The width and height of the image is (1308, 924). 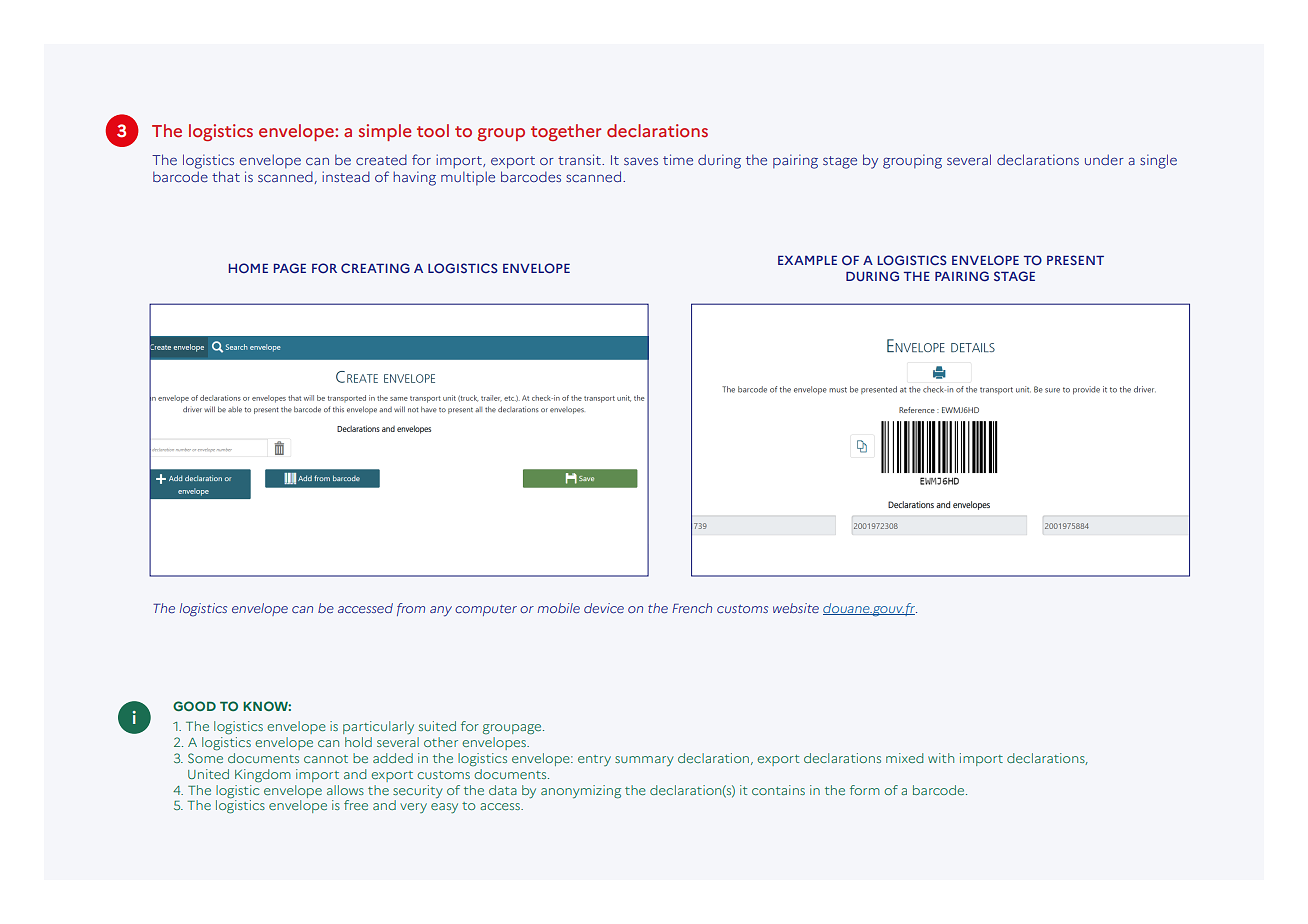 What do you see at coordinates (644, 761) in the image?
I see `summary` at bounding box center [644, 761].
